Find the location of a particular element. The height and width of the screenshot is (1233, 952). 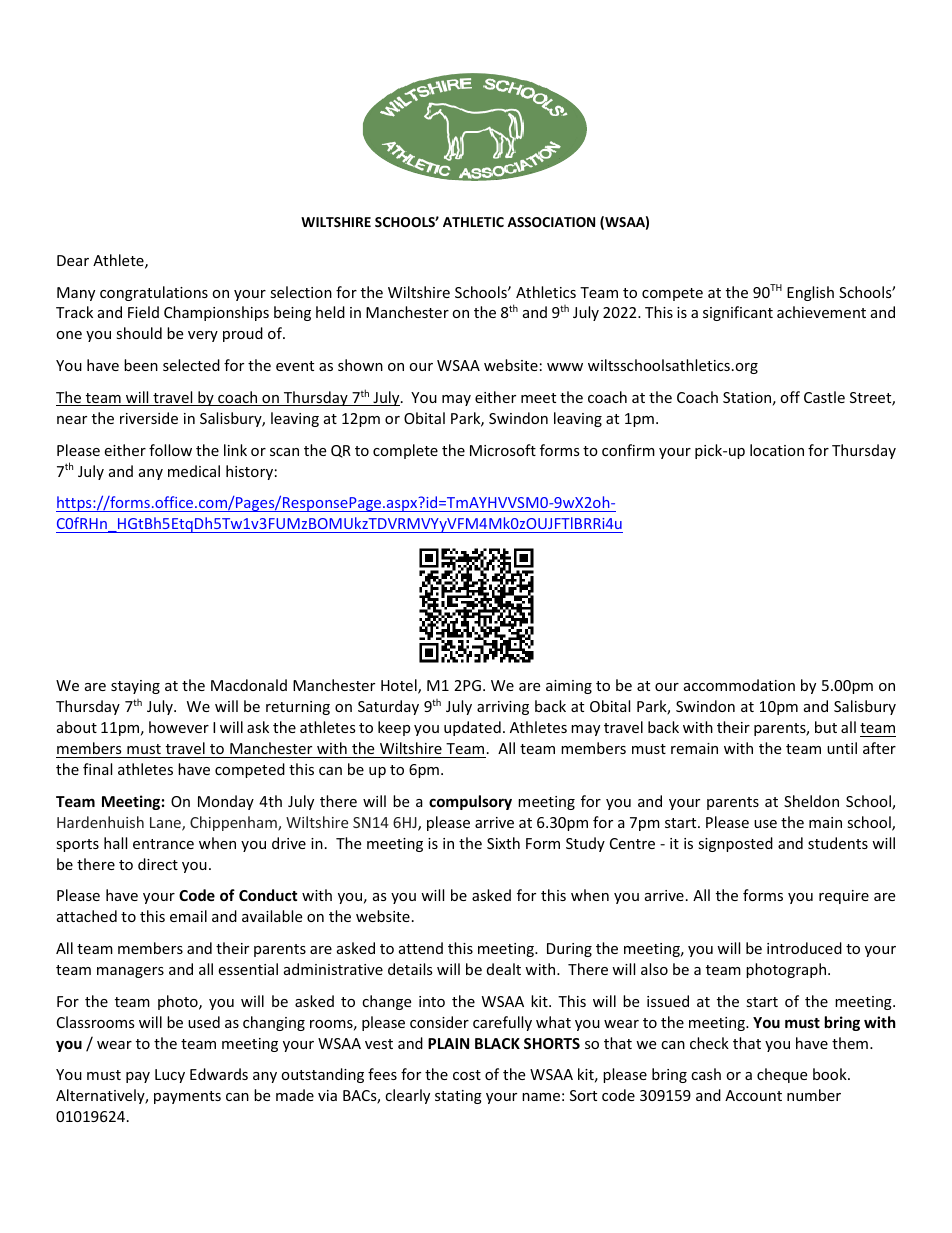

Lucy is located at coordinates (170, 1076).
